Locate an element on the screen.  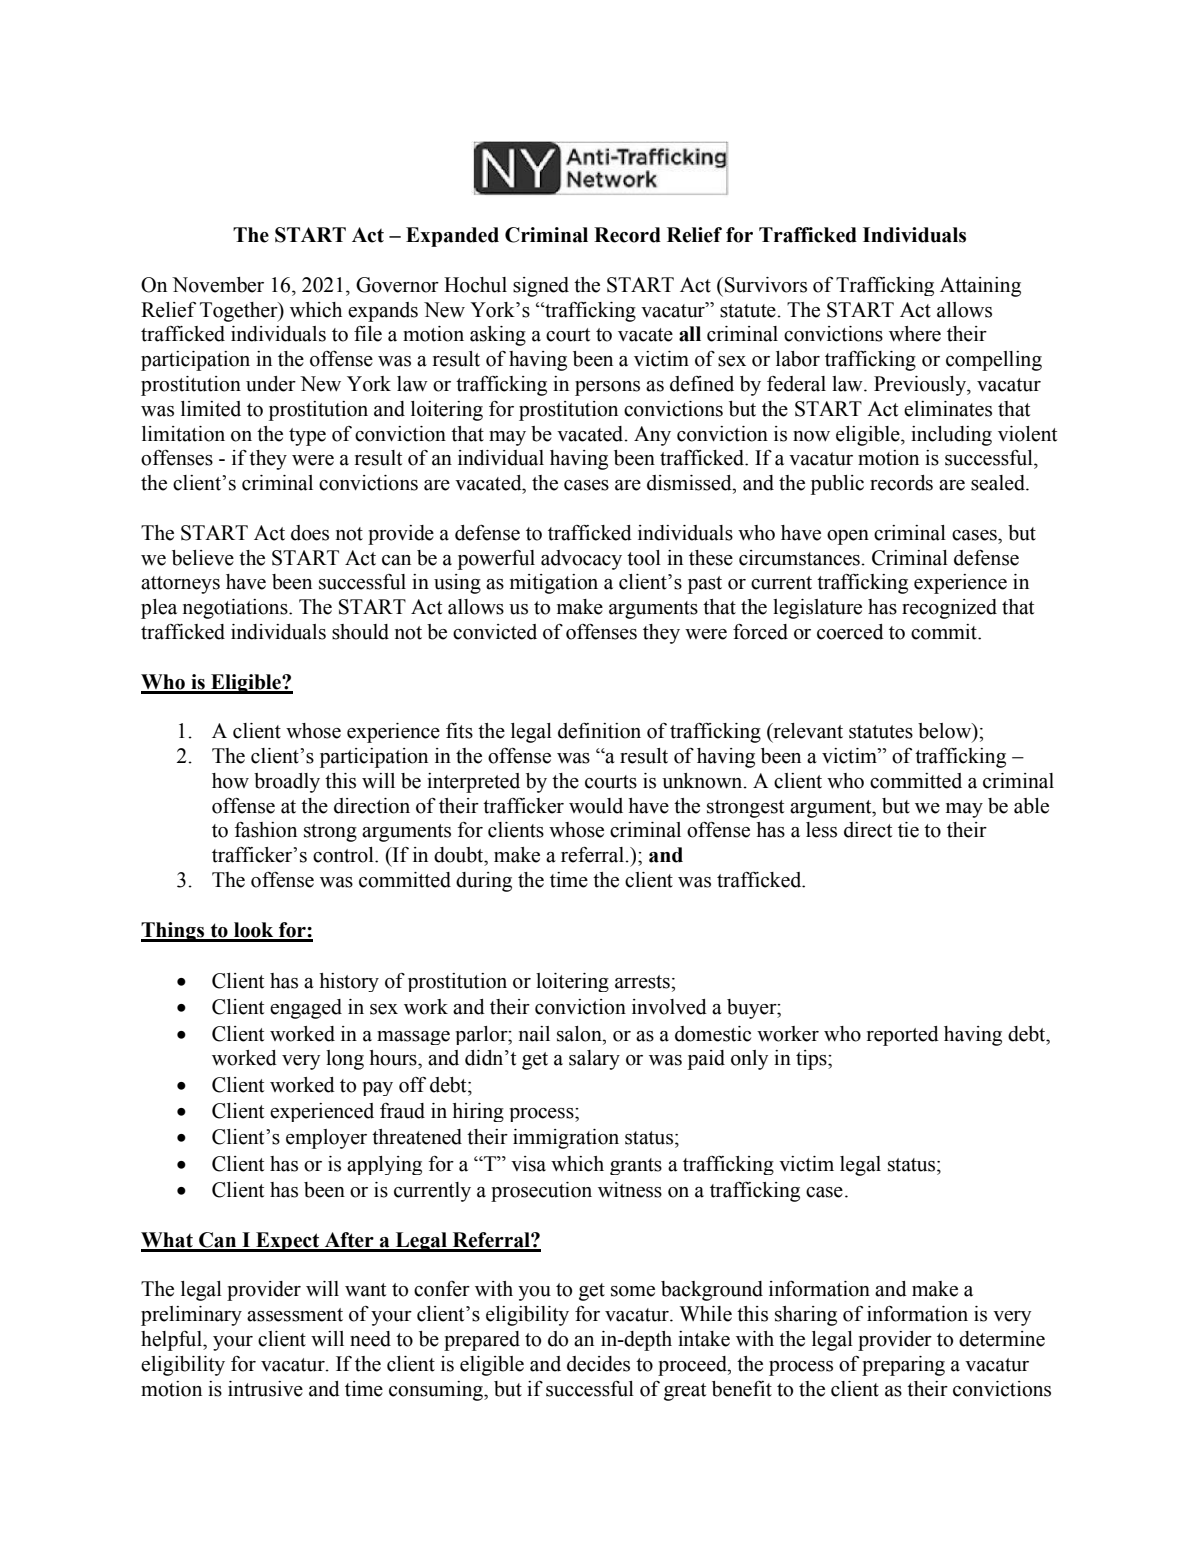
preparing is located at coordinates (903, 1366).
